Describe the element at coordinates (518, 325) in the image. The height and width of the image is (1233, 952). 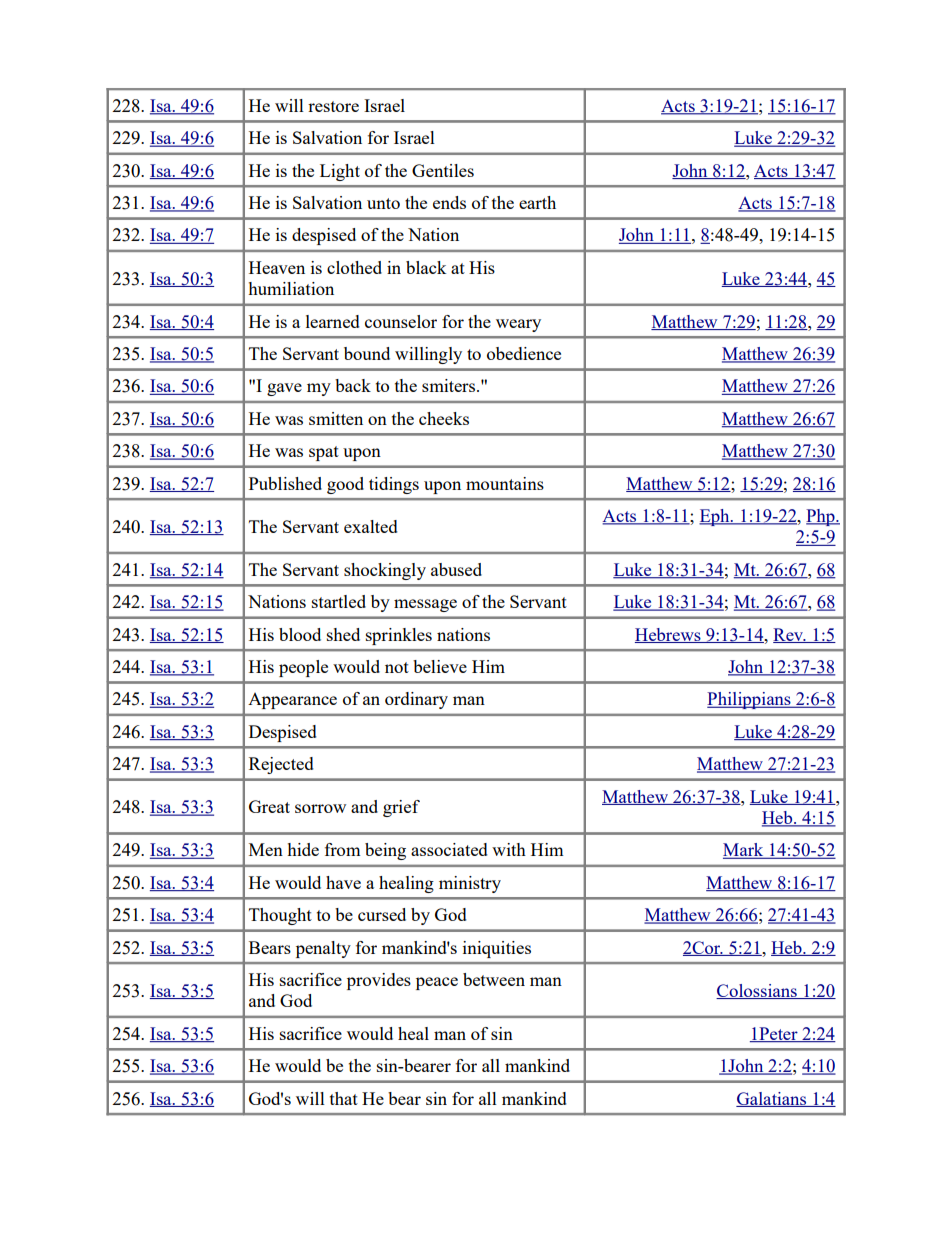
I see `weary` at that location.
